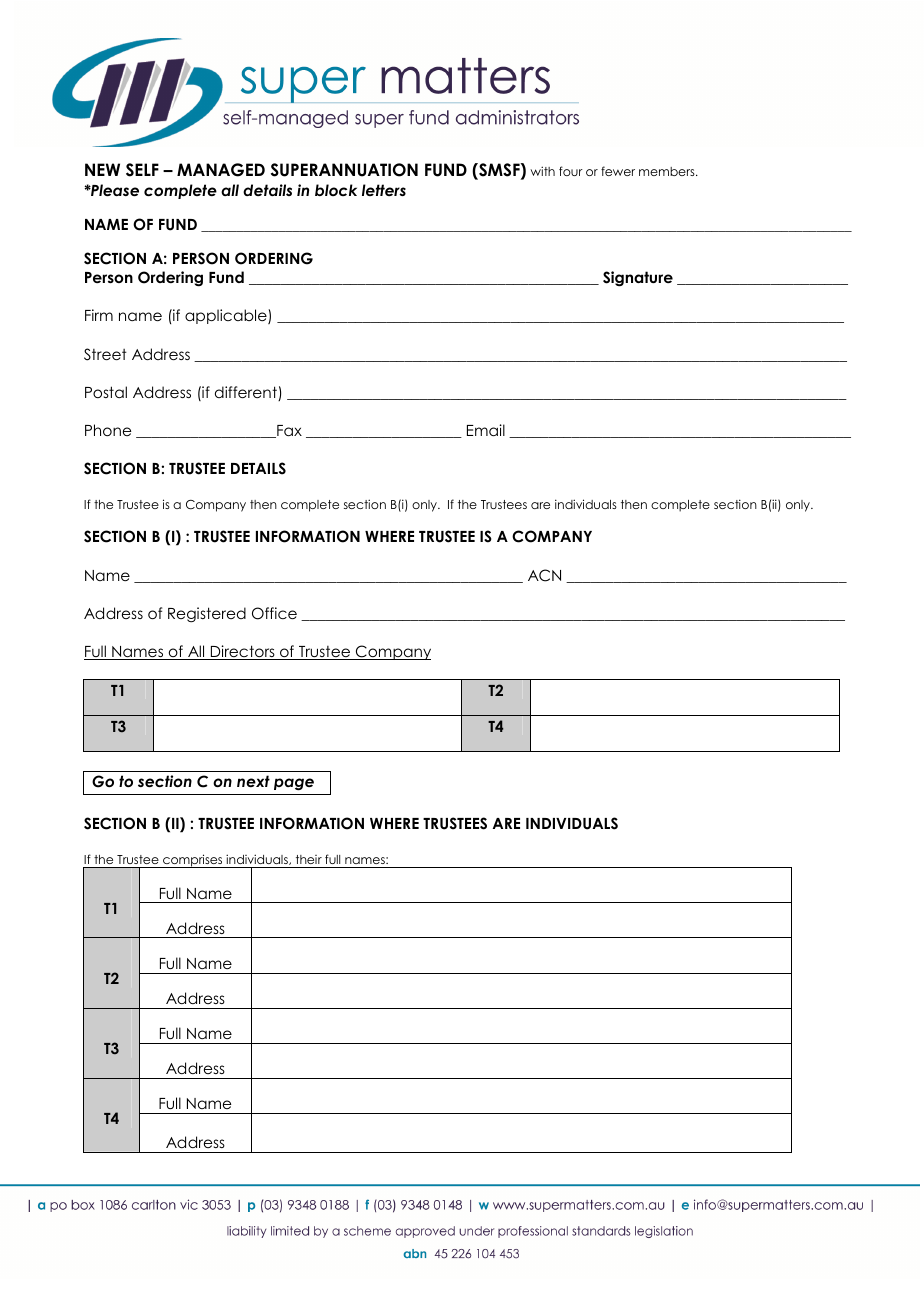  I want to click on their, so click(309, 859).
